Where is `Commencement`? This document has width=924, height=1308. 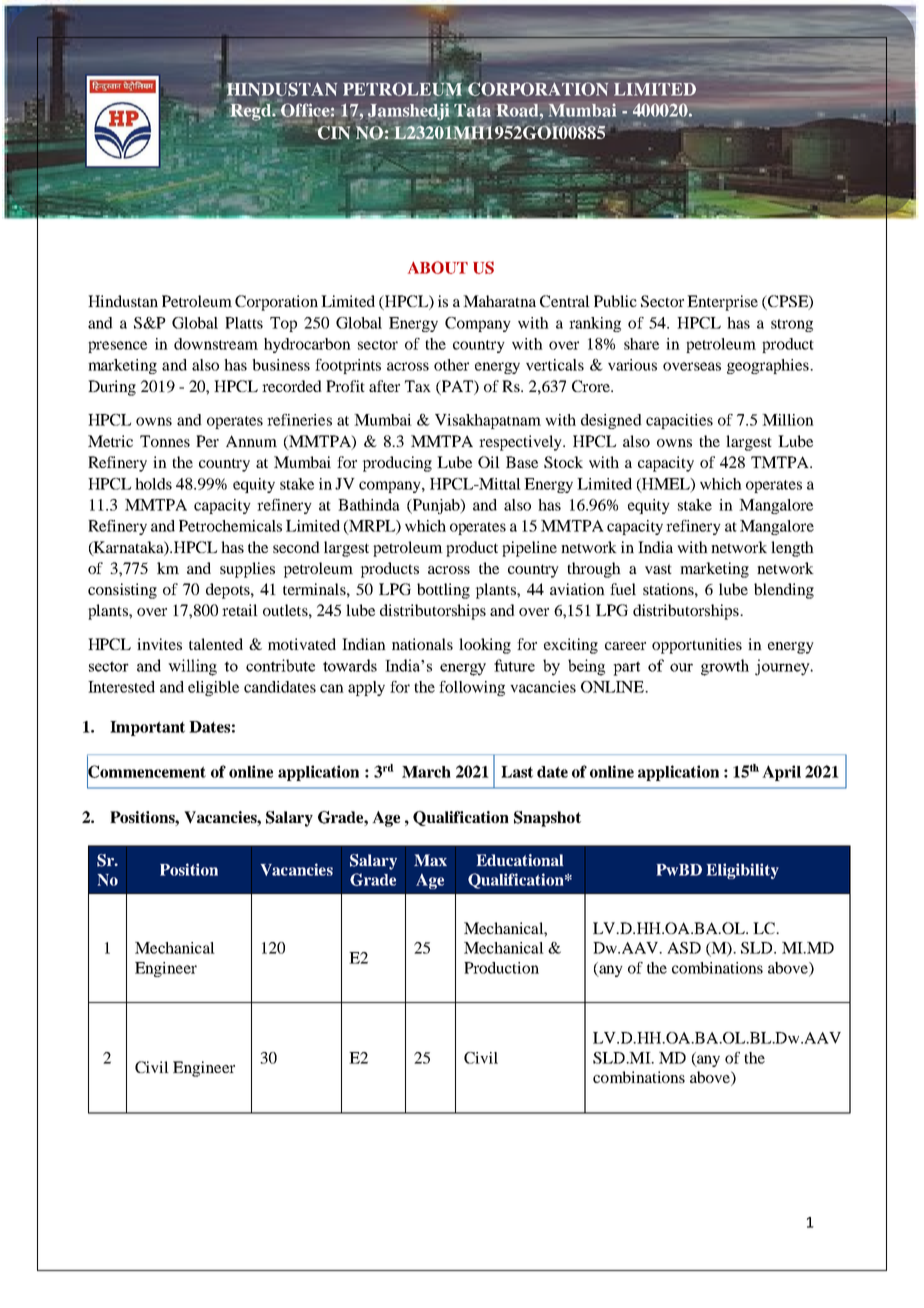
Commencement is located at coordinates (146, 771).
